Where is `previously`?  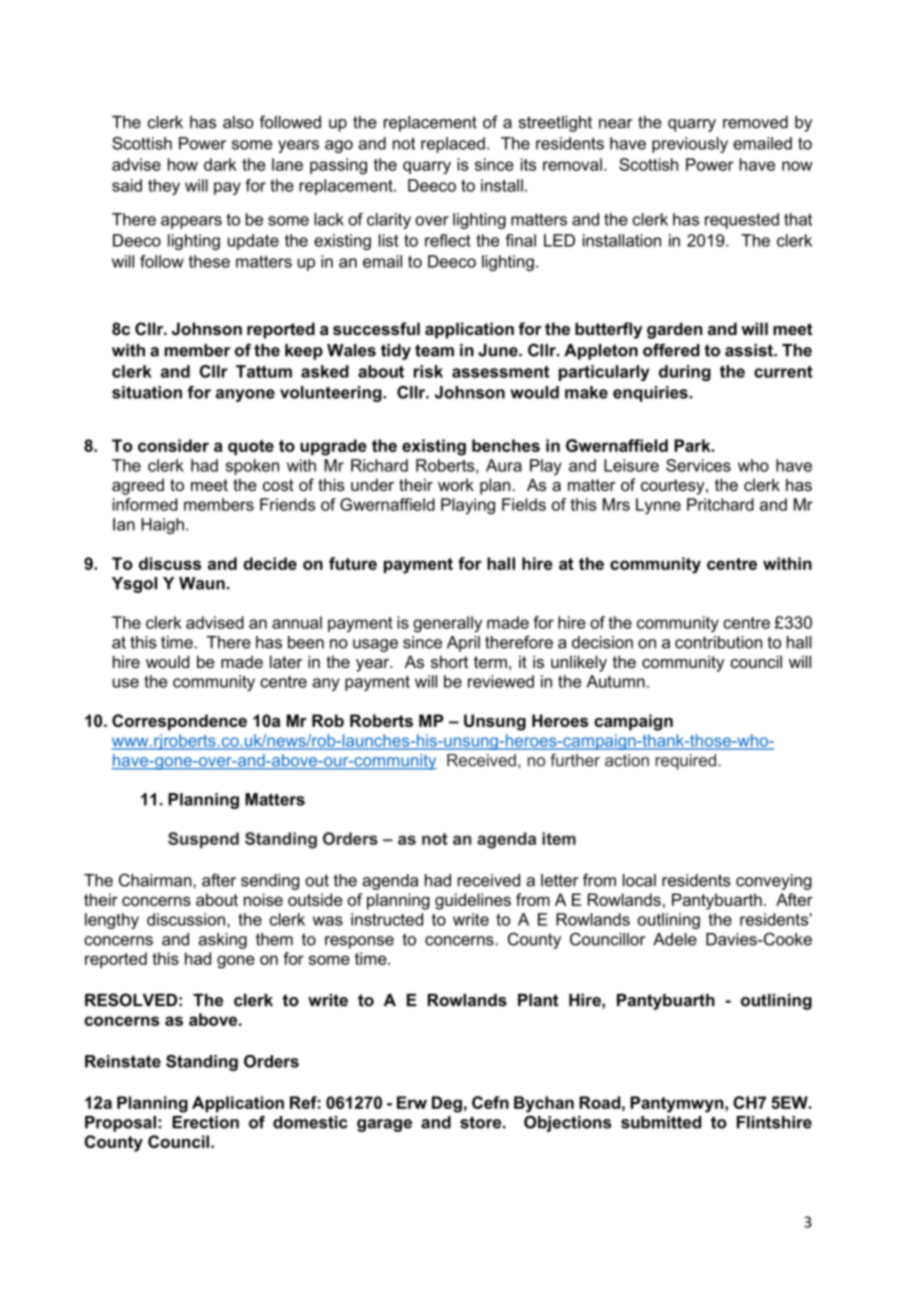
previously is located at coordinates (690, 145).
